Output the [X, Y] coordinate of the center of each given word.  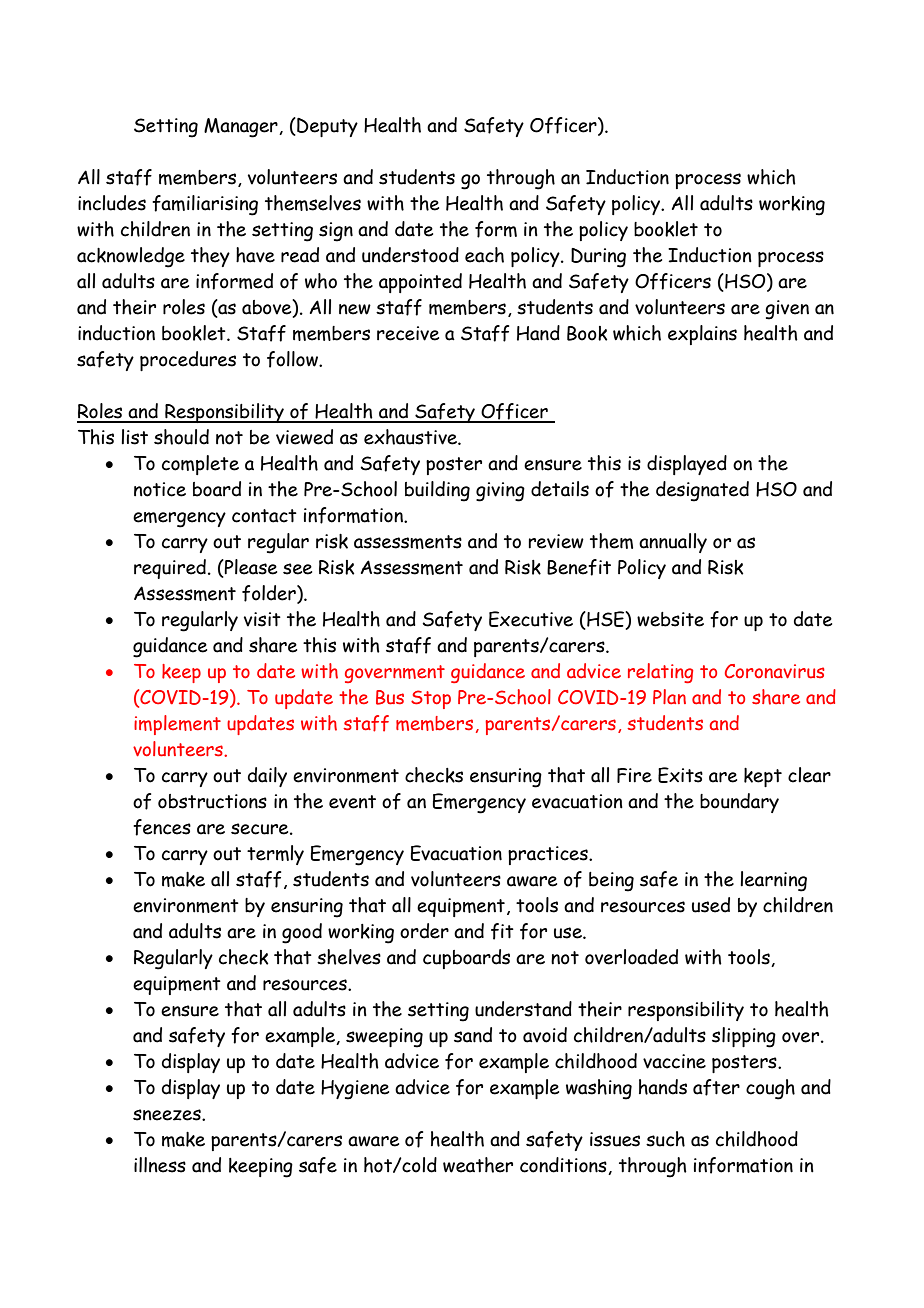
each [484, 255]
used [711, 905]
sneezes [168, 1115]
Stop [431, 699]
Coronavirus [775, 671]
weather [478, 1165]
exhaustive [411, 437]
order [424, 931]
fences [162, 827]
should [181, 437]
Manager [242, 128]
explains [702, 335]
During [598, 258]
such [665, 1139]
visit [262, 619]
